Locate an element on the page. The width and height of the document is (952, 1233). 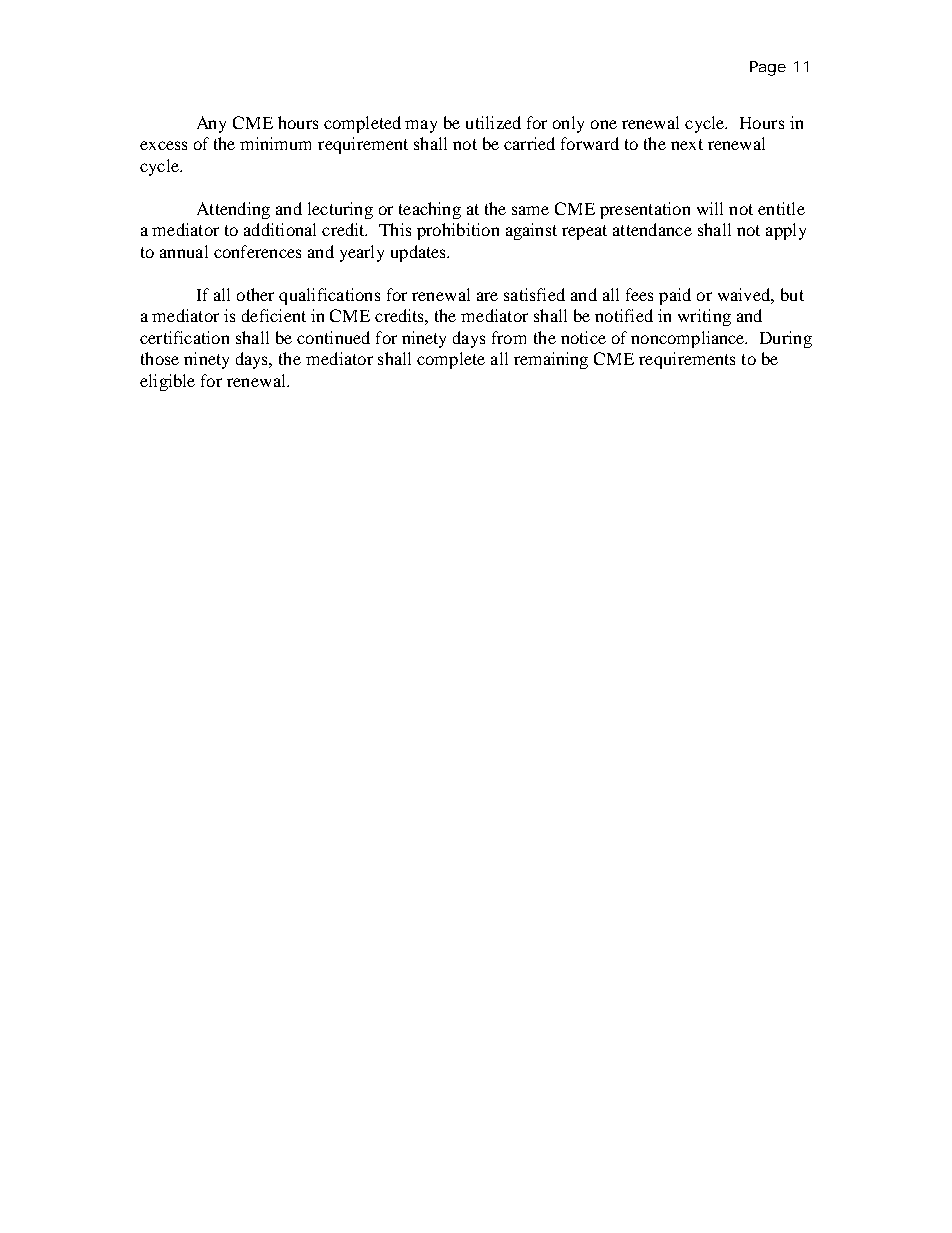
other is located at coordinates (255, 294).
